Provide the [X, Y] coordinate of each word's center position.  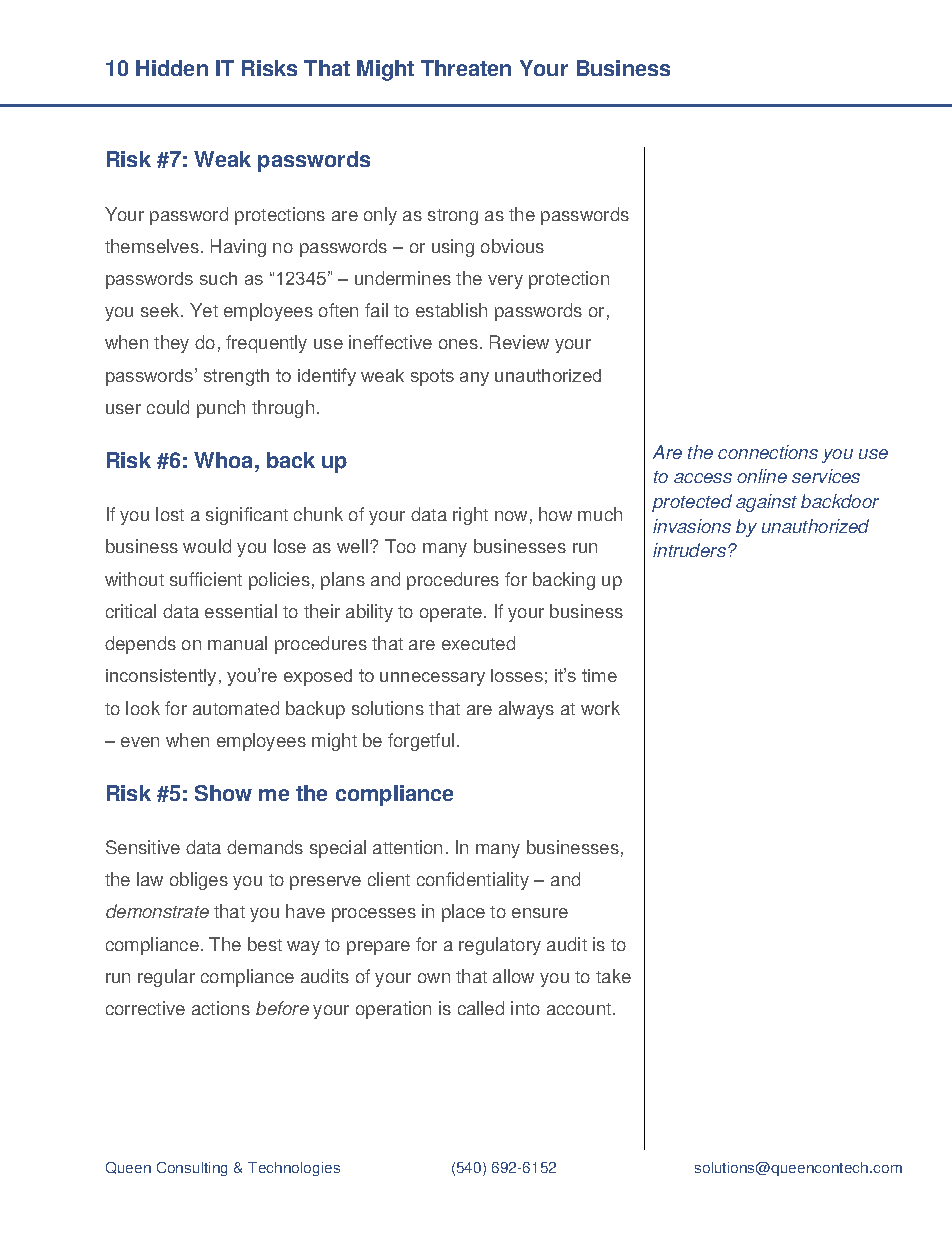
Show [223, 793]
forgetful [421, 742]
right [470, 516]
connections [768, 452]
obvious [512, 246]
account [580, 1009]
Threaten [466, 68]
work [600, 708]
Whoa [225, 460]
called [481, 1008]
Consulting [192, 1169]
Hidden [172, 68]
